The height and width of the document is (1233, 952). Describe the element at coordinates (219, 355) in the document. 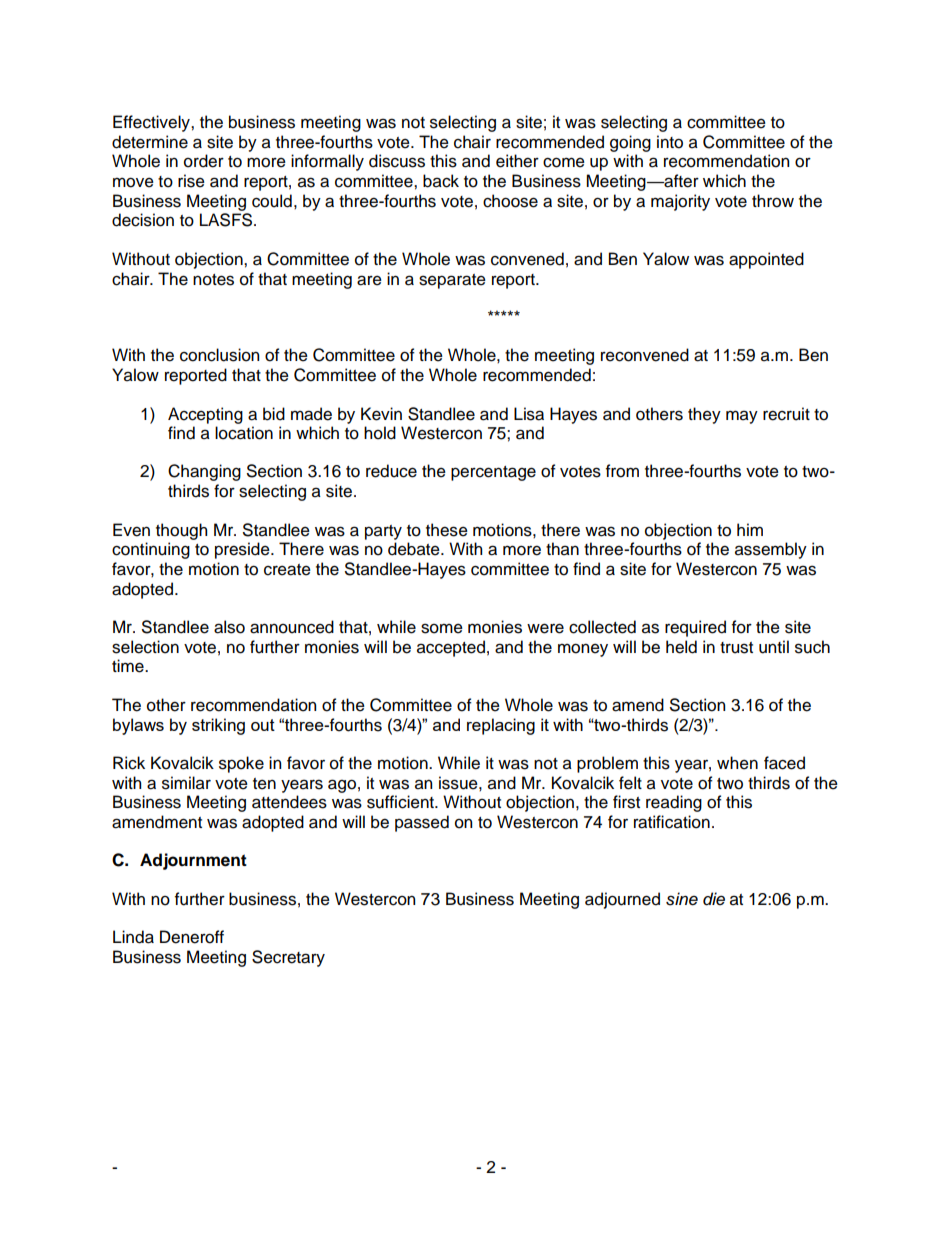

I see `conclusion` at that location.
